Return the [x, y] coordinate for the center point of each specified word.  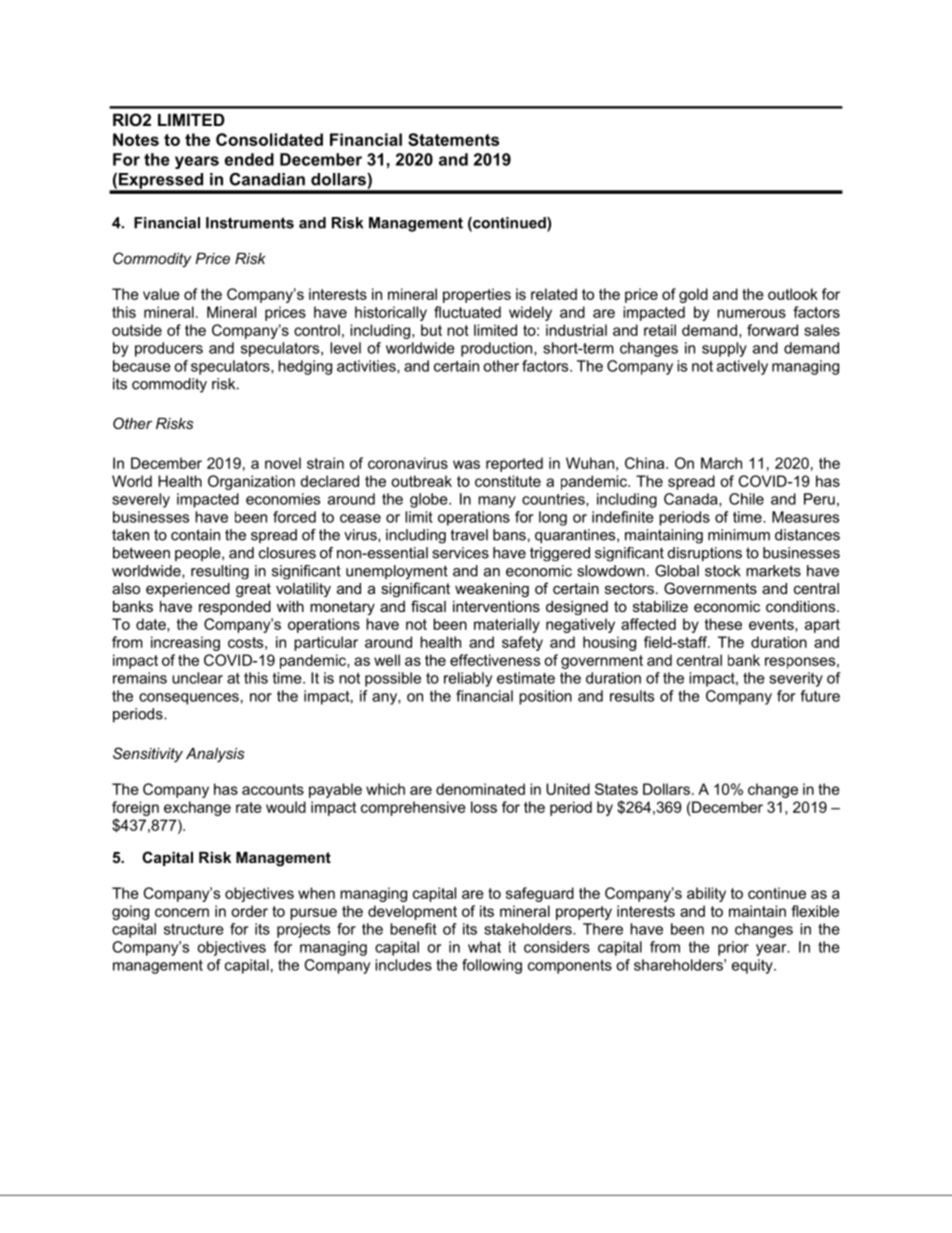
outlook [793, 294]
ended [249, 159]
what [484, 947]
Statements [453, 139]
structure [194, 929]
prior [733, 948]
